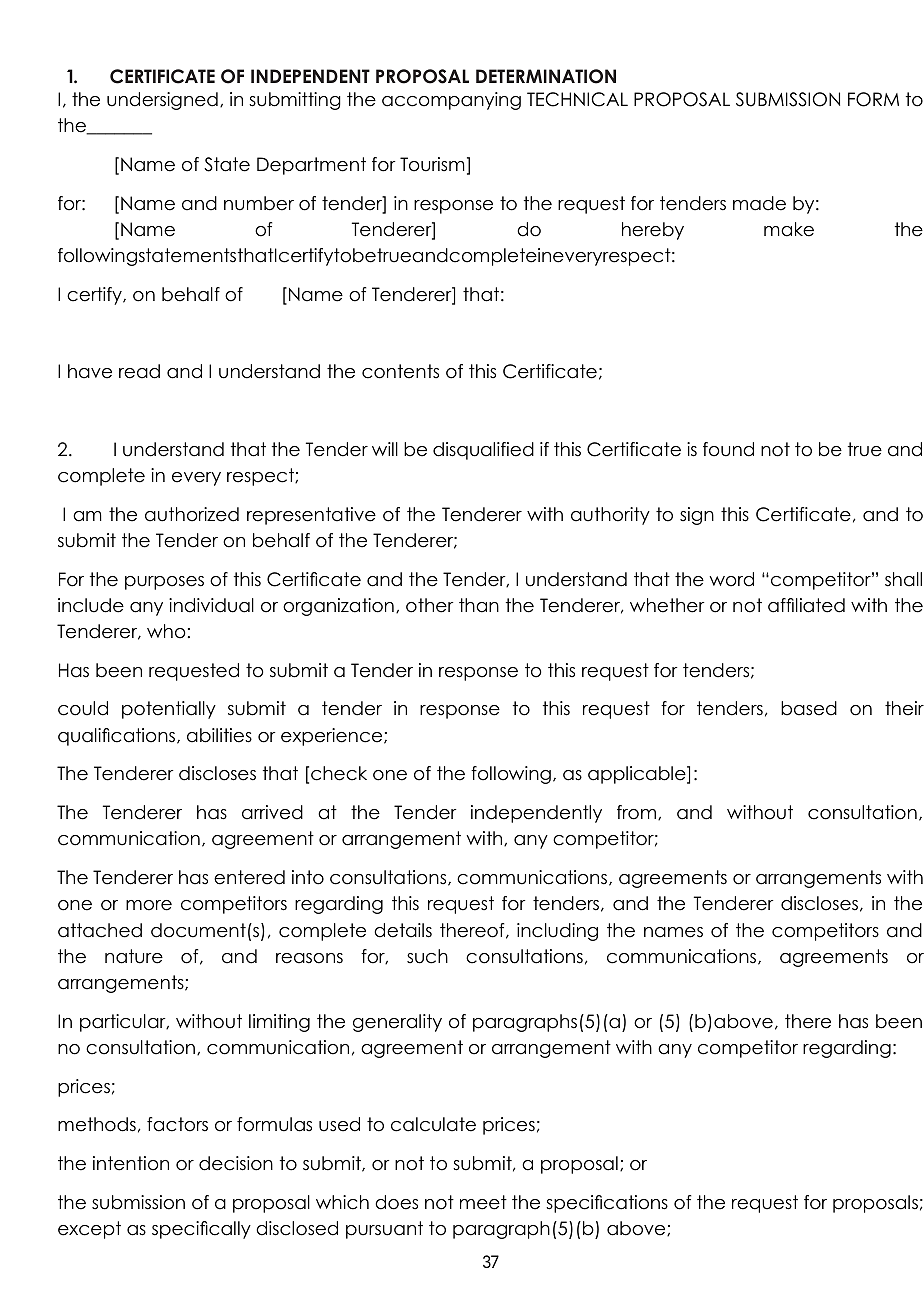  What do you see at coordinates (809, 708) in the image?
I see `based` at bounding box center [809, 708].
